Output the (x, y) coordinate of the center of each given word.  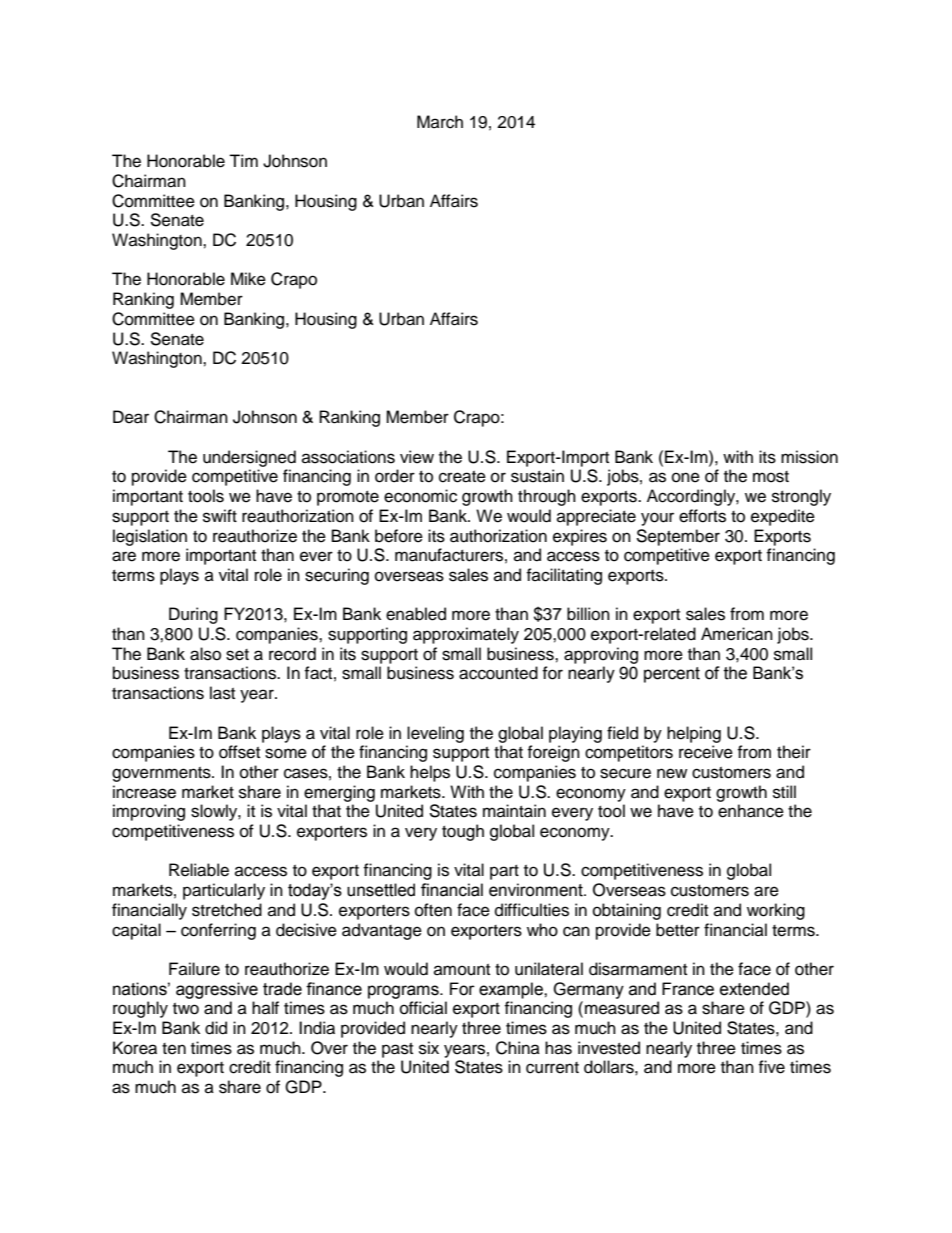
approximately (466, 635)
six (429, 1048)
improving (149, 812)
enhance (751, 811)
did (216, 1028)
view (417, 457)
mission (809, 457)
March (440, 122)
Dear (131, 417)
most (771, 477)
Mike (248, 279)
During (193, 615)
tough (463, 832)
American (737, 634)
